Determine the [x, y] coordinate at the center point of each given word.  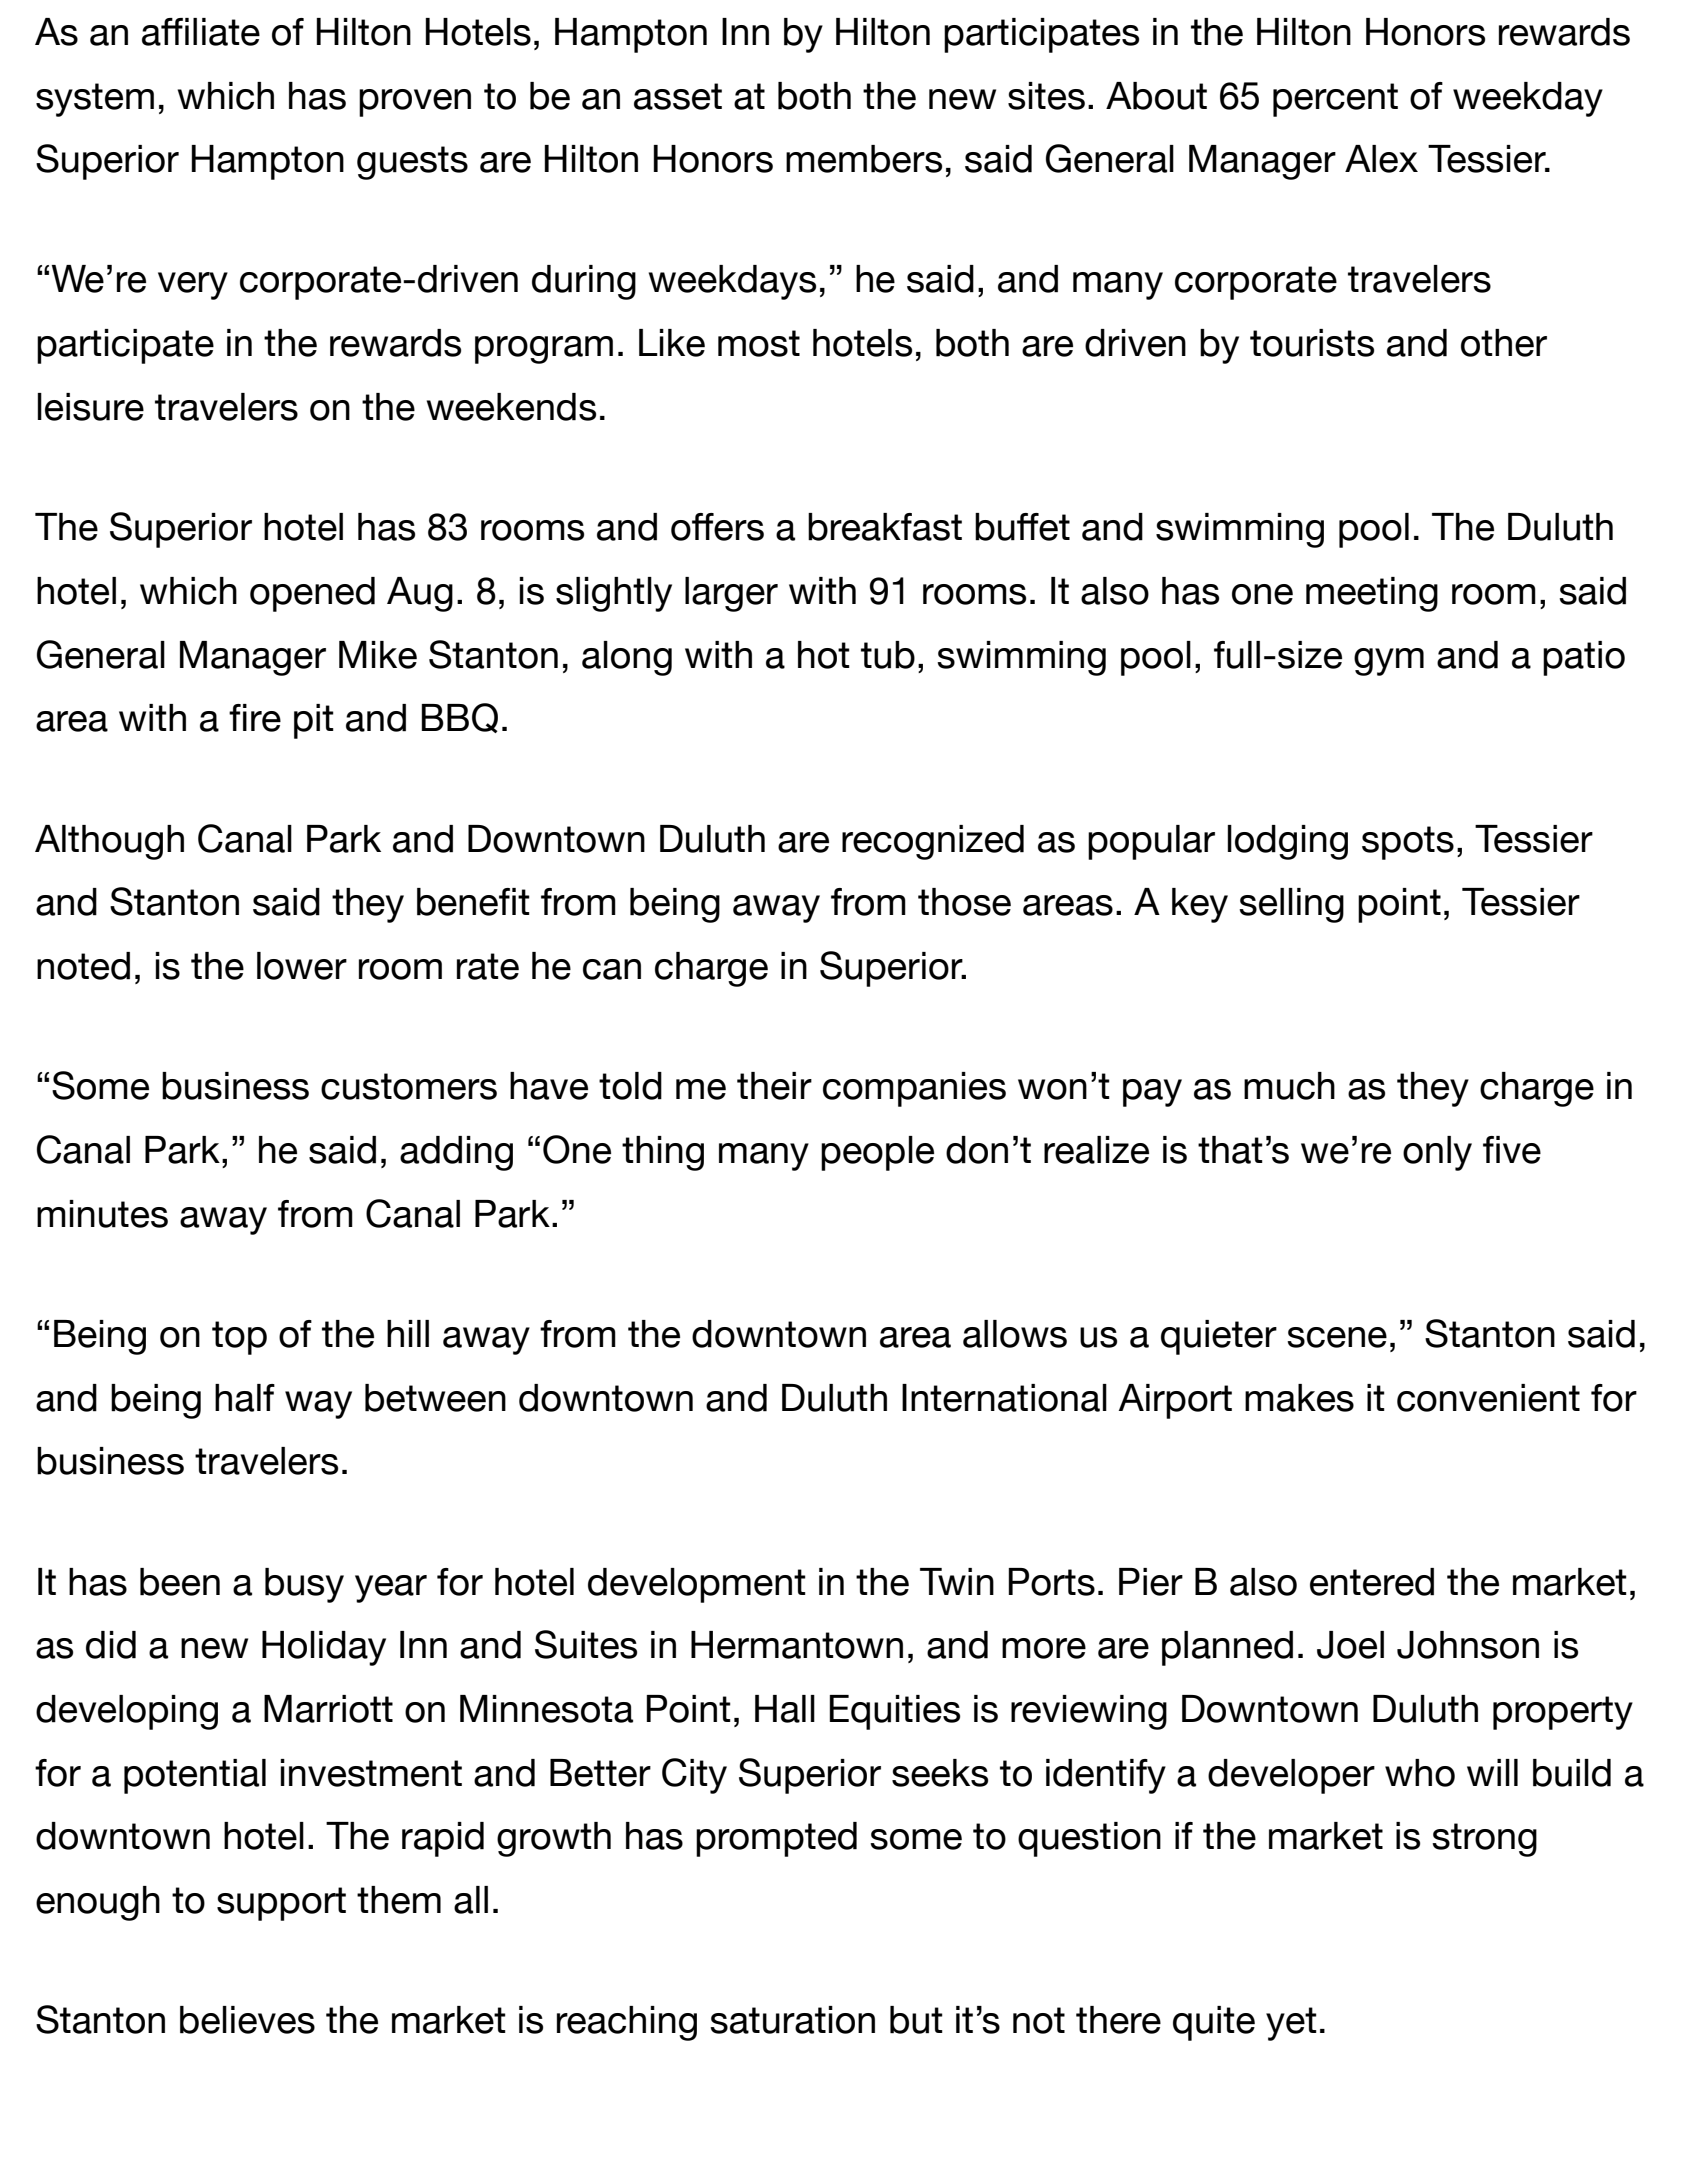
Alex [1381, 159]
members [864, 159]
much [1289, 1086]
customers [409, 1086]
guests [412, 163]
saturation [792, 2020]
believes [247, 2020]
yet [1291, 2024]
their [774, 1086]
